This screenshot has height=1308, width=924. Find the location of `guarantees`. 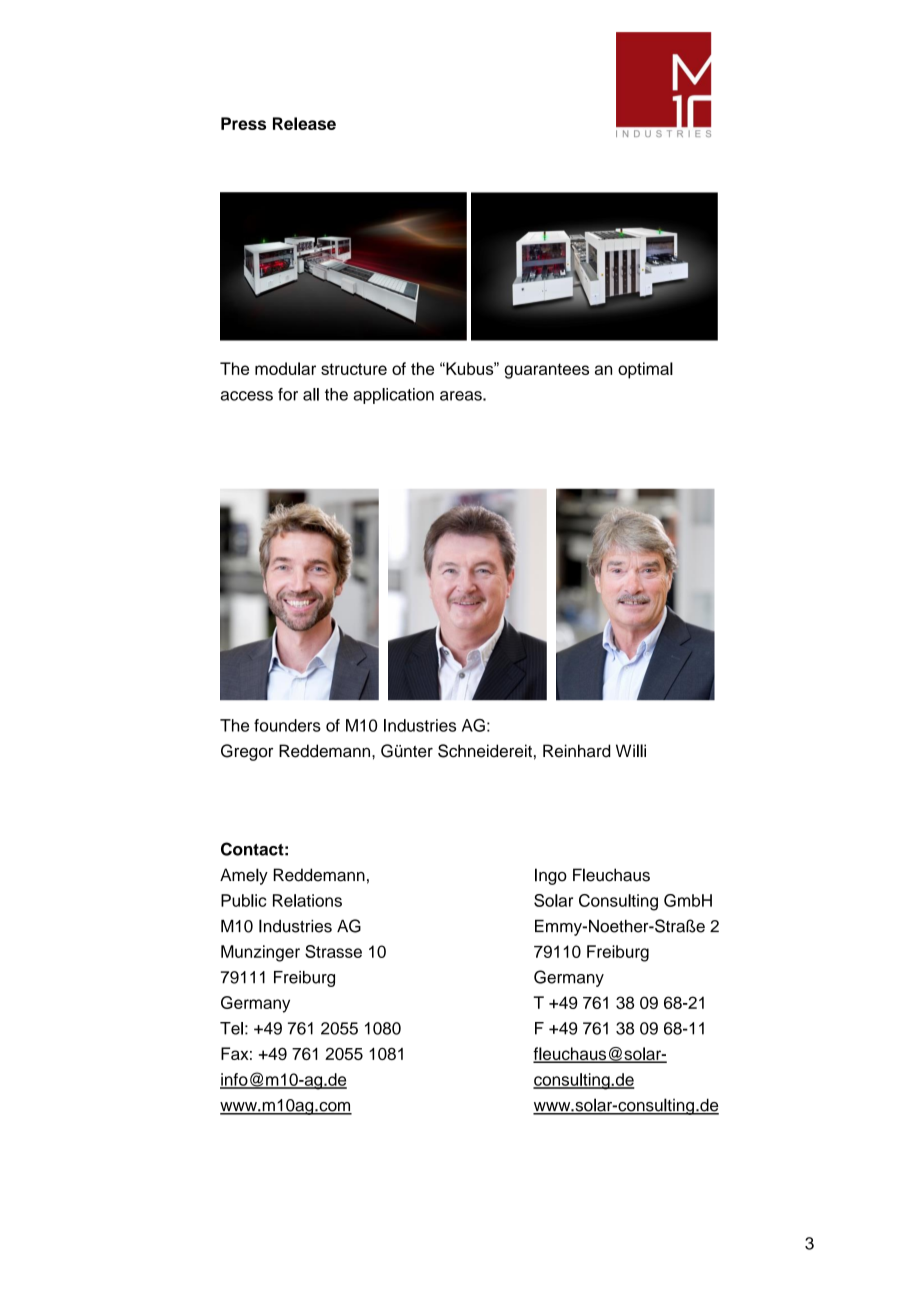

guarantees is located at coordinates (546, 371).
